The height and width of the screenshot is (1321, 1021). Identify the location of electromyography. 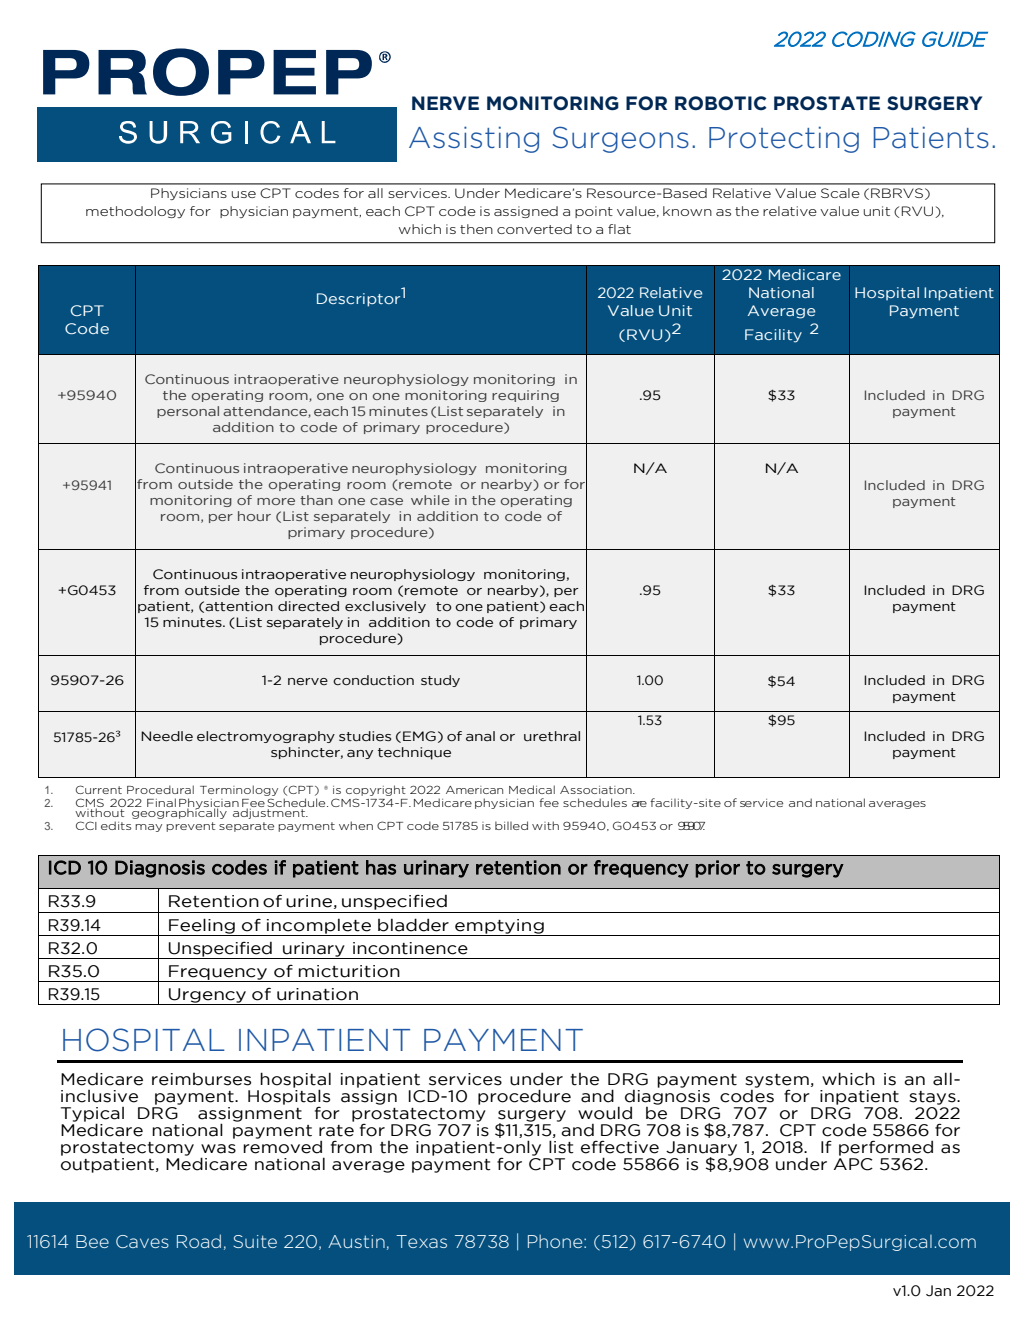
(266, 737).
